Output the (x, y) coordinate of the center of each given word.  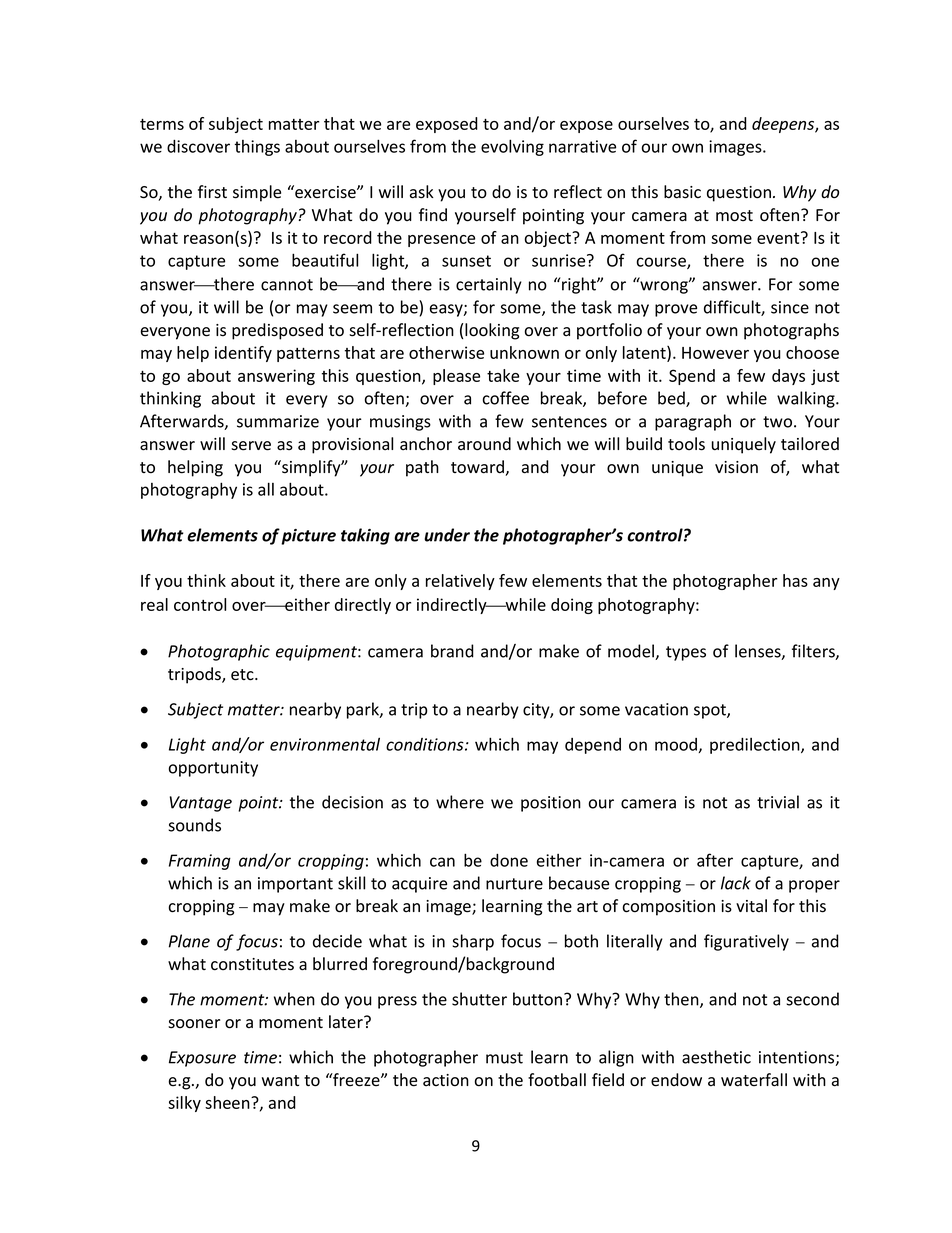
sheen (228, 1102)
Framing (200, 862)
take (503, 375)
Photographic (219, 652)
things (257, 148)
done (509, 860)
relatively (460, 582)
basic (682, 192)
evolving (512, 147)
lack (736, 883)
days (788, 377)
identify (243, 354)
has (795, 580)
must (504, 1058)
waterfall (754, 1080)
